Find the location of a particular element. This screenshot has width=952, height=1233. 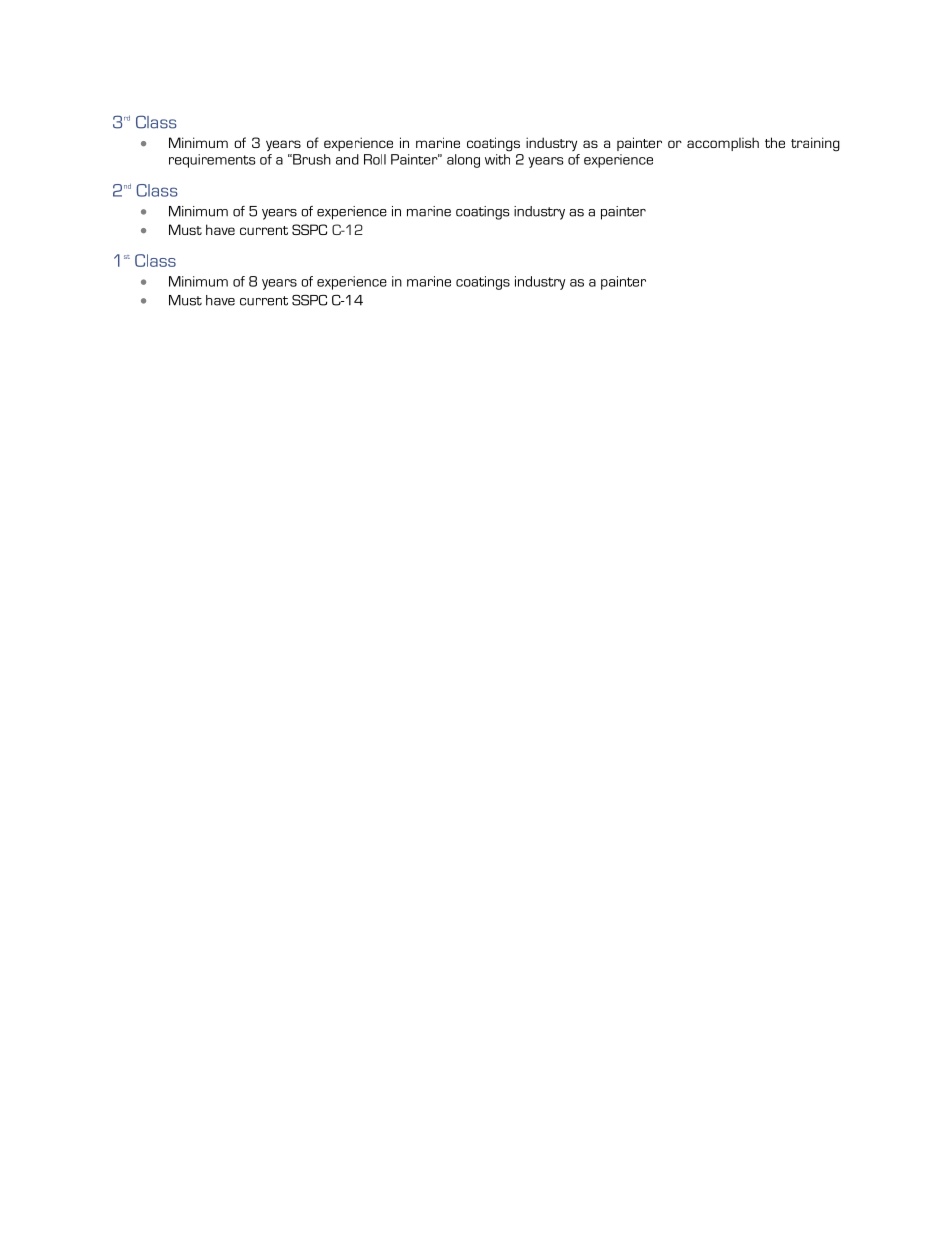

and is located at coordinates (347, 159).
